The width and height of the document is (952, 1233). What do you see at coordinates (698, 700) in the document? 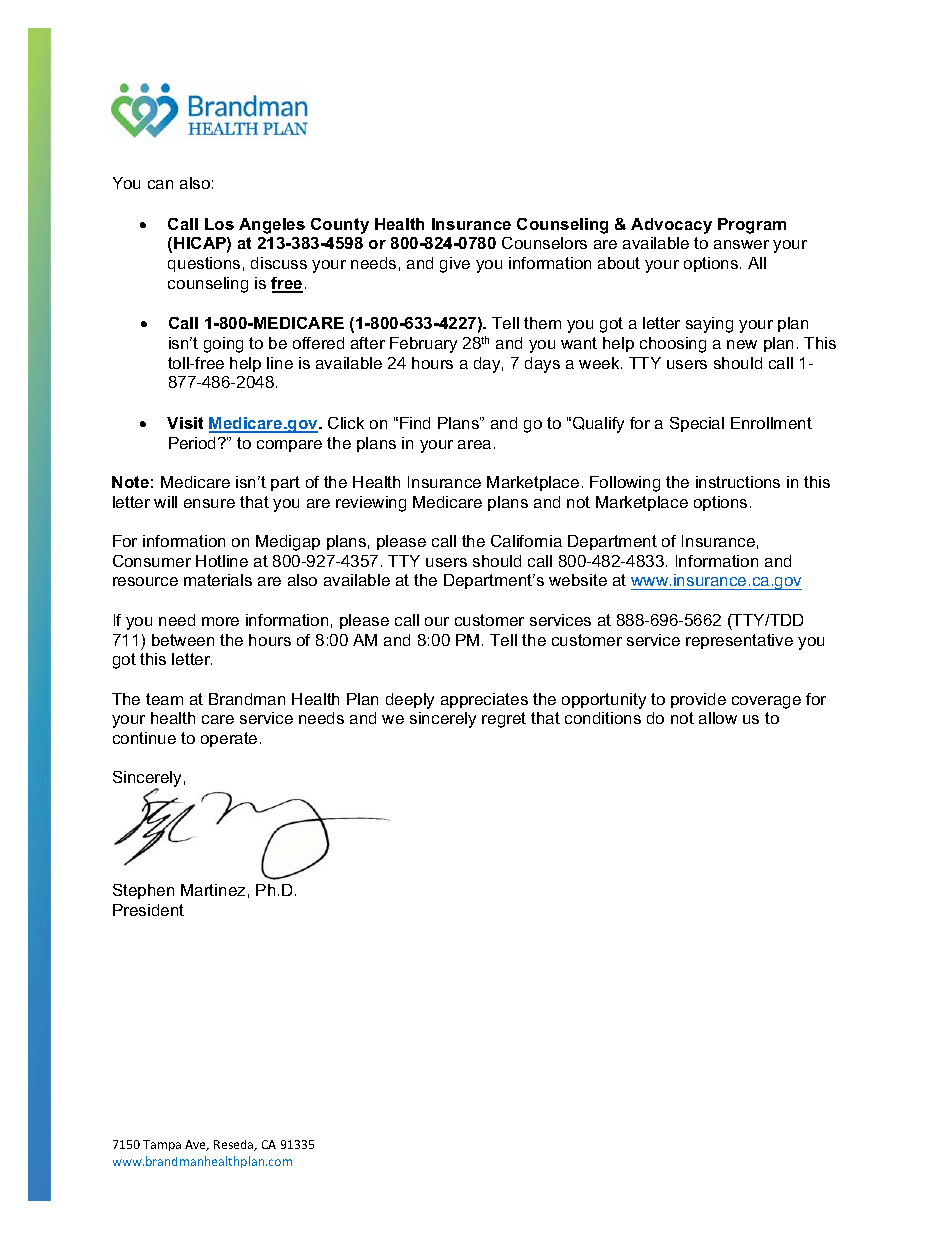
I see `provide` at bounding box center [698, 700].
